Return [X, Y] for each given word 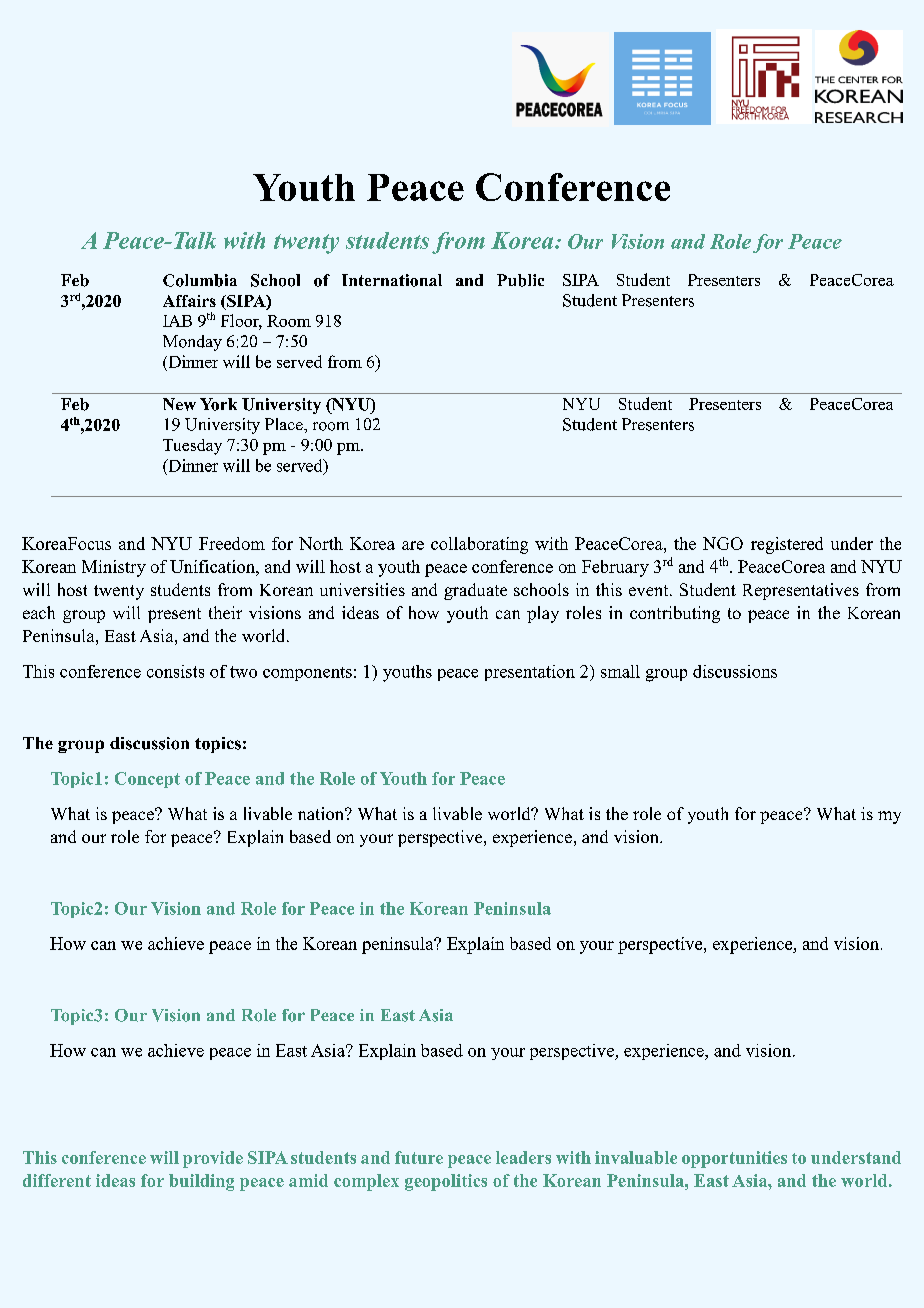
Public [520, 280]
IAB [177, 321]
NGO [723, 543]
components [307, 674]
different [57, 1180]
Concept [147, 780]
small [620, 671]
